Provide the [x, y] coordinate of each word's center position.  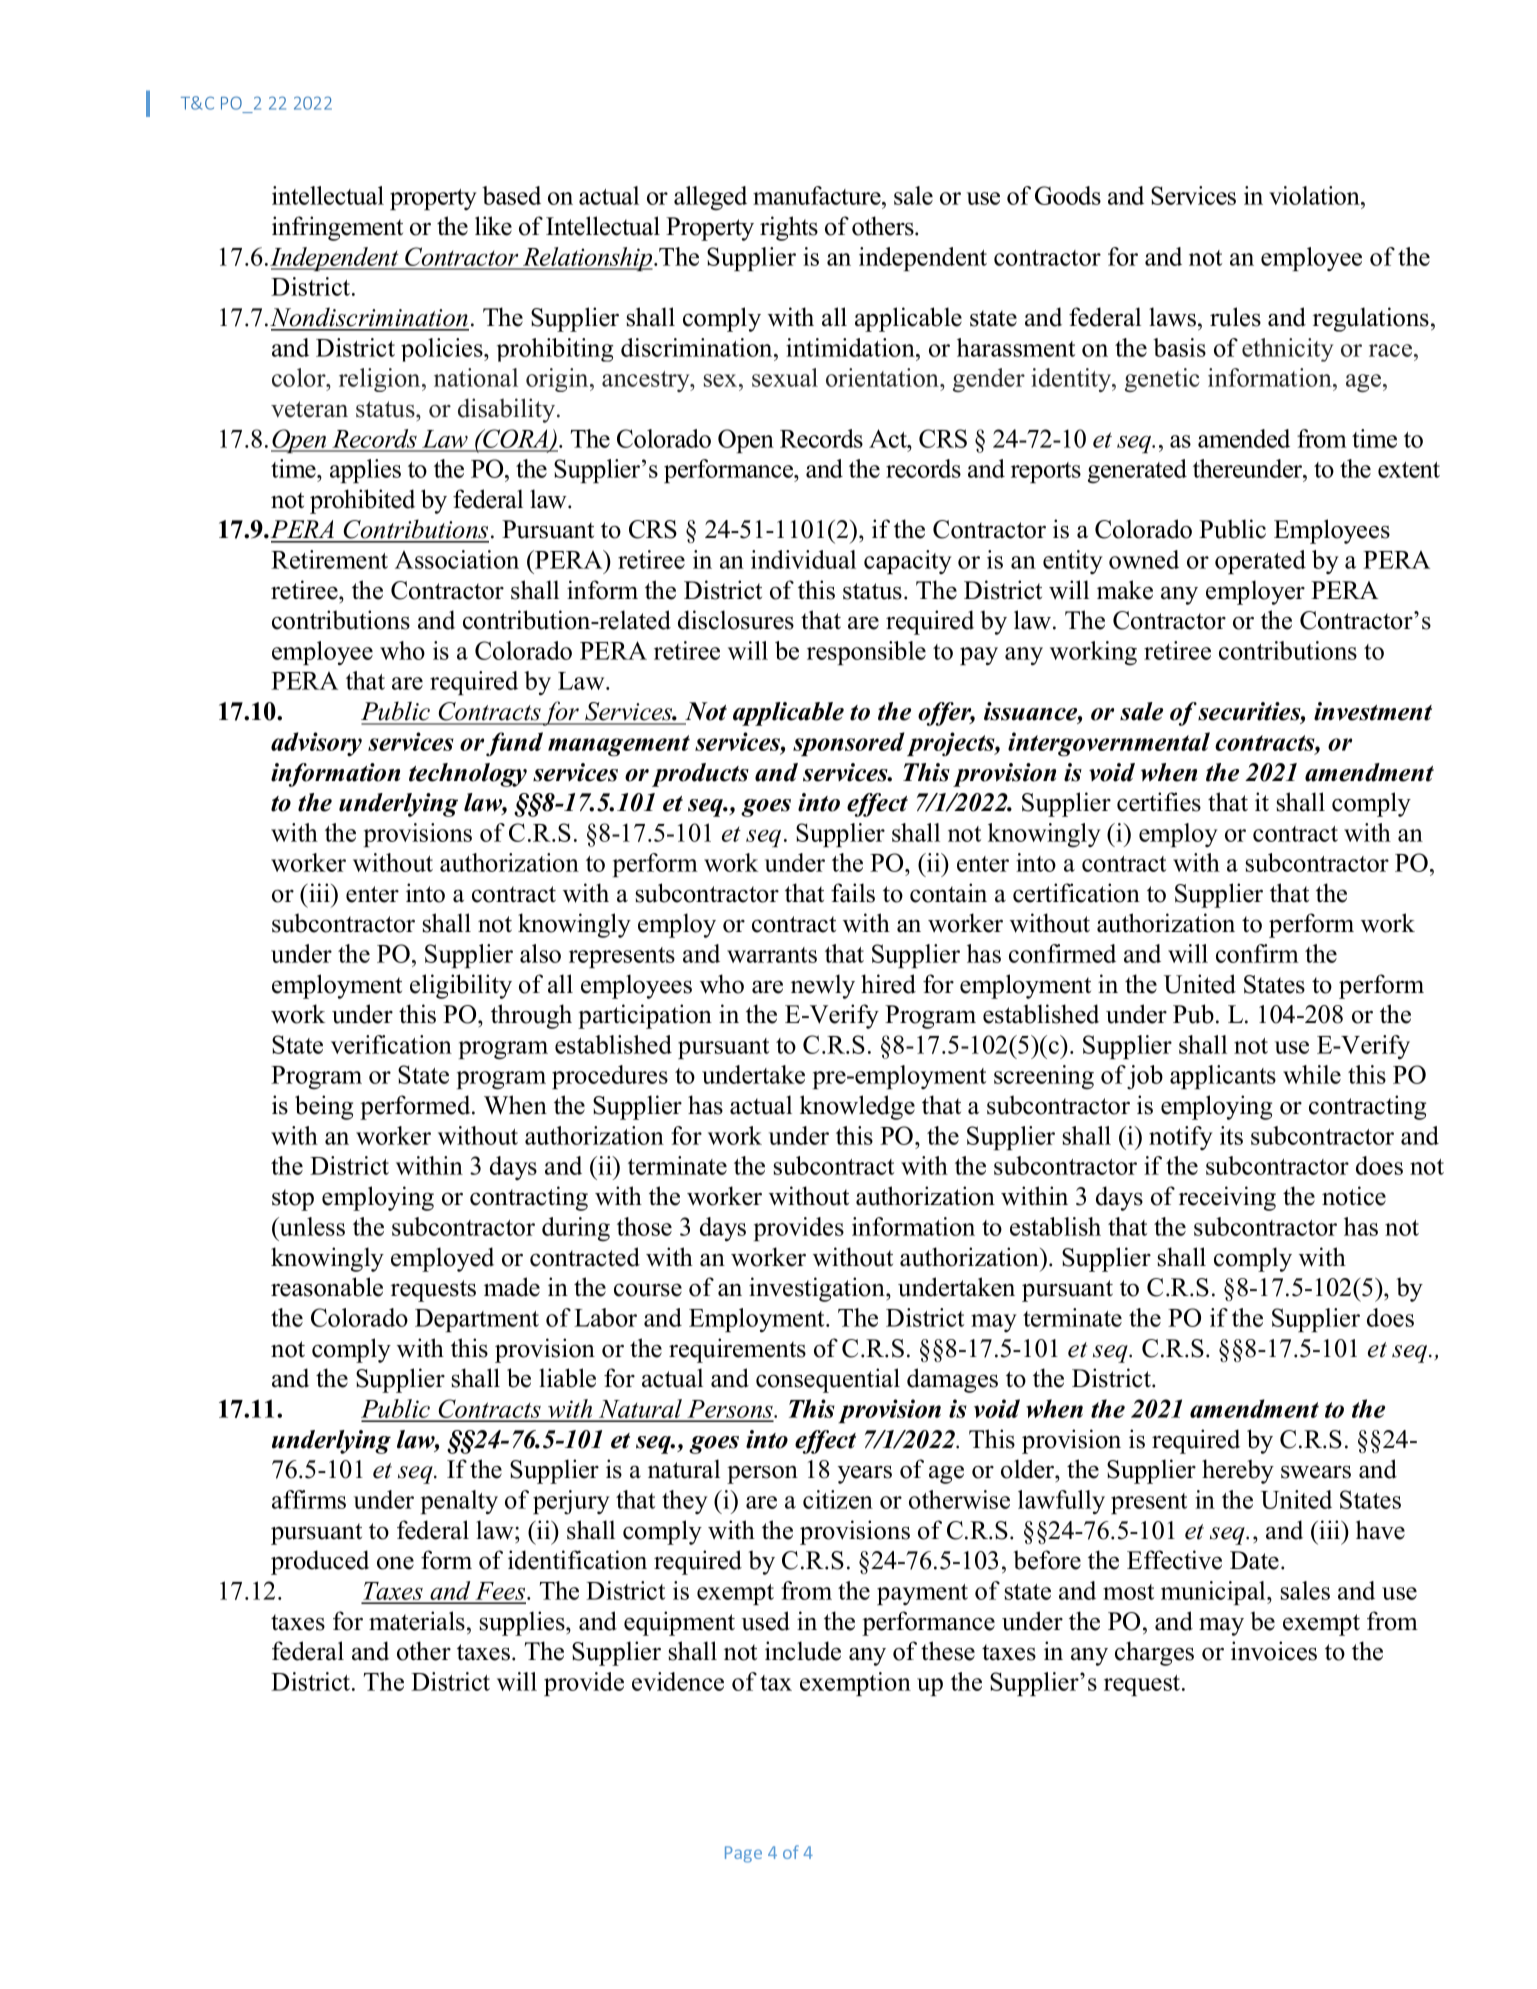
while [1312, 1074]
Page [743, 1854]
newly [823, 986]
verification [391, 1044]
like [493, 226]
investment [1373, 711]
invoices [1274, 1651]
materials [417, 1621]
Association [457, 559]
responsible [866, 653]
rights [789, 228]
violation [1315, 195]
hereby [1238, 1471]
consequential [828, 1380]
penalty [459, 1502]
